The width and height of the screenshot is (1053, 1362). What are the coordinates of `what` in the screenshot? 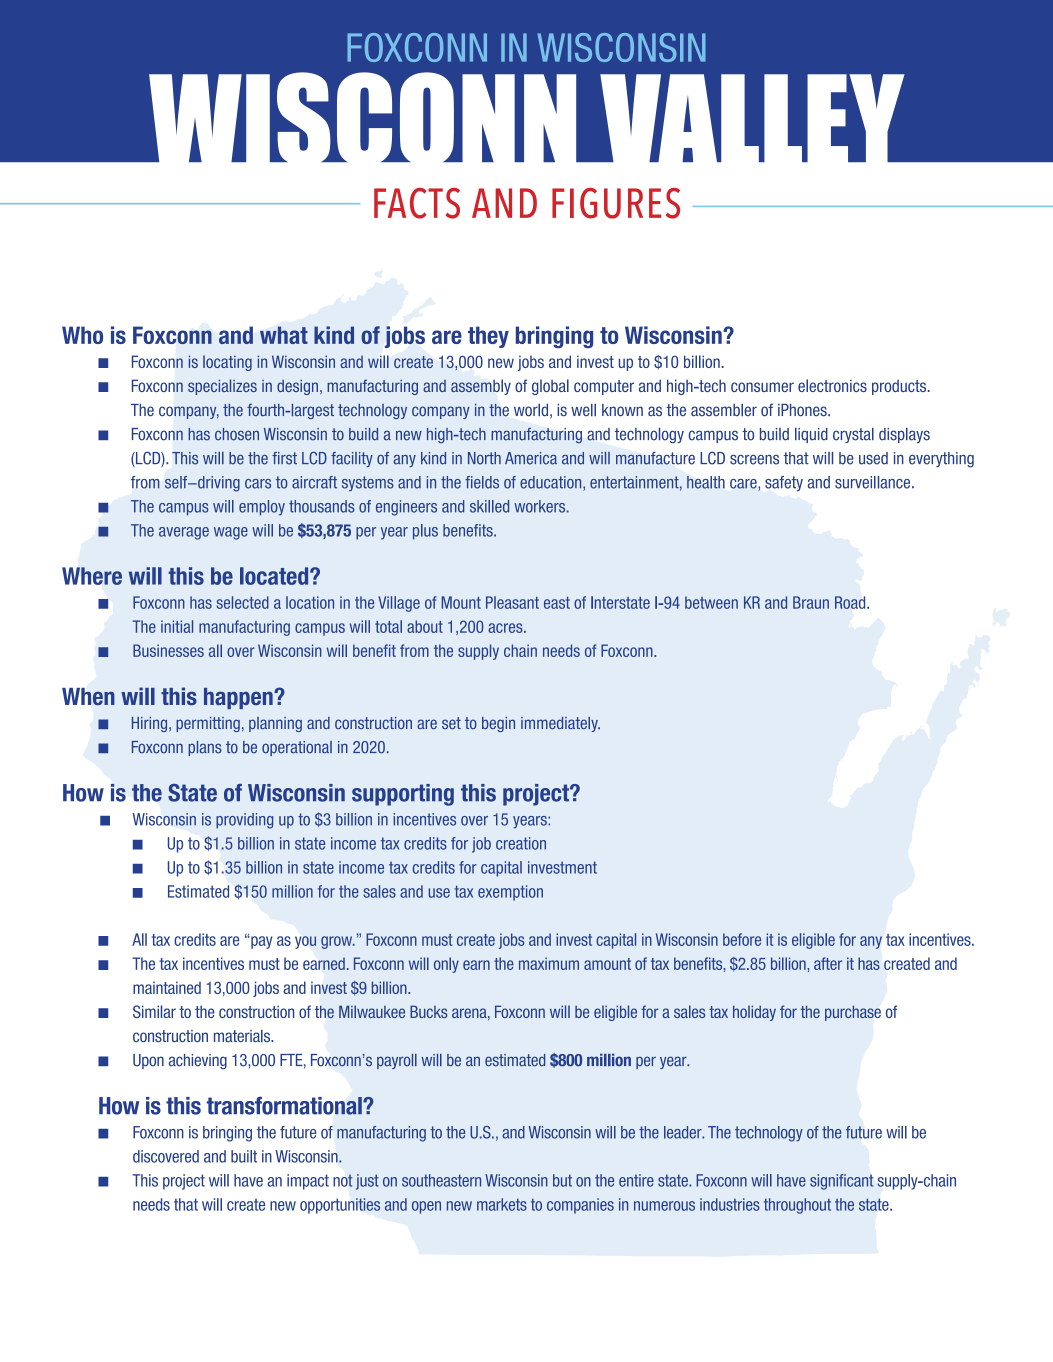 It's located at (284, 335).
